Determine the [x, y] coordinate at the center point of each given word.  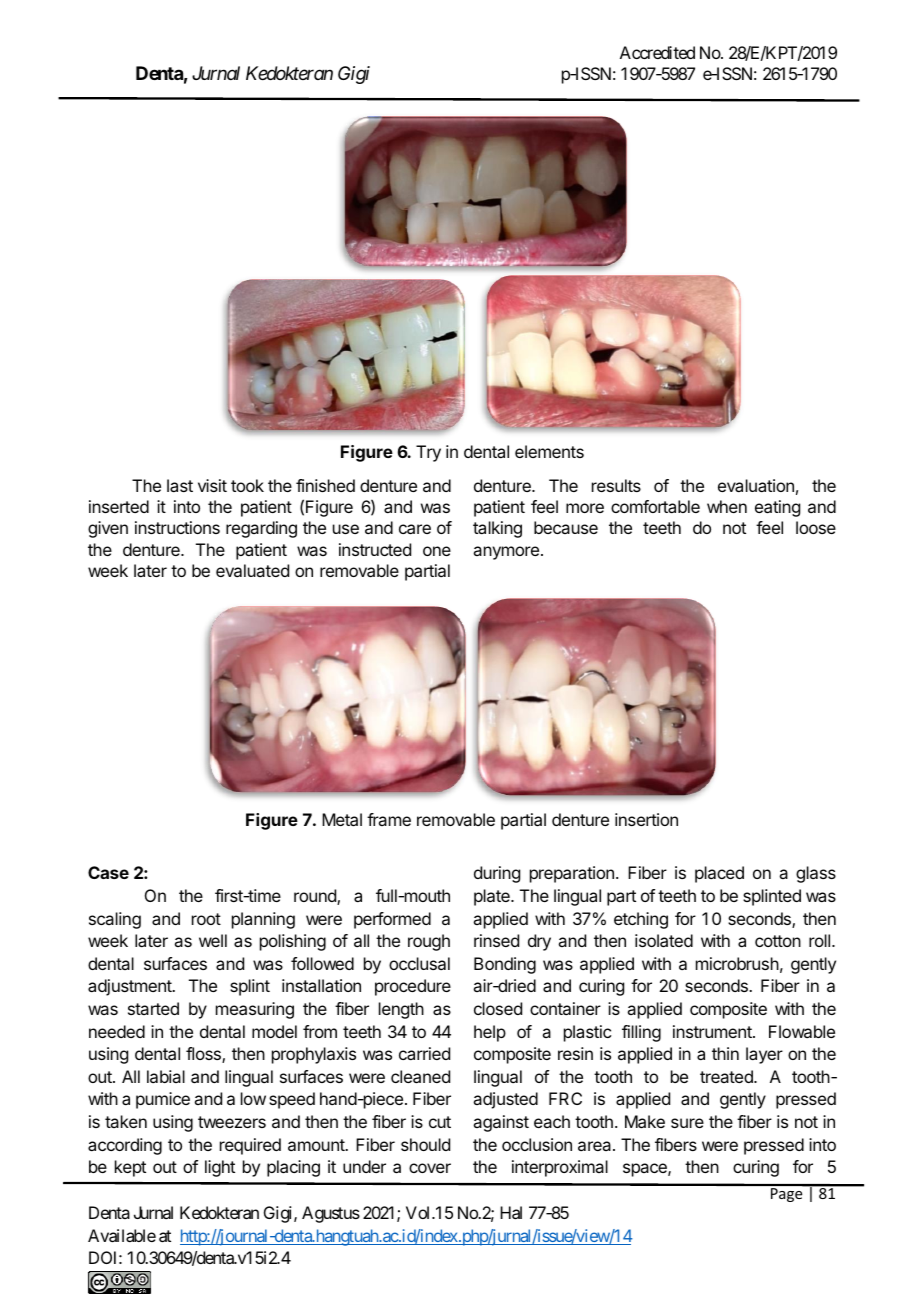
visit [212, 485]
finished [325, 485]
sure [687, 1123]
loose [816, 527]
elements [549, 451]
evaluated [252, 570]
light [220, 1168]
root [206, 919]
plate [493, 897]
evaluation [756, 485]
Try [428, 453]
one [437, 551]
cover [430, 1168]
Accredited [657, 52]
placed [719, 874]
